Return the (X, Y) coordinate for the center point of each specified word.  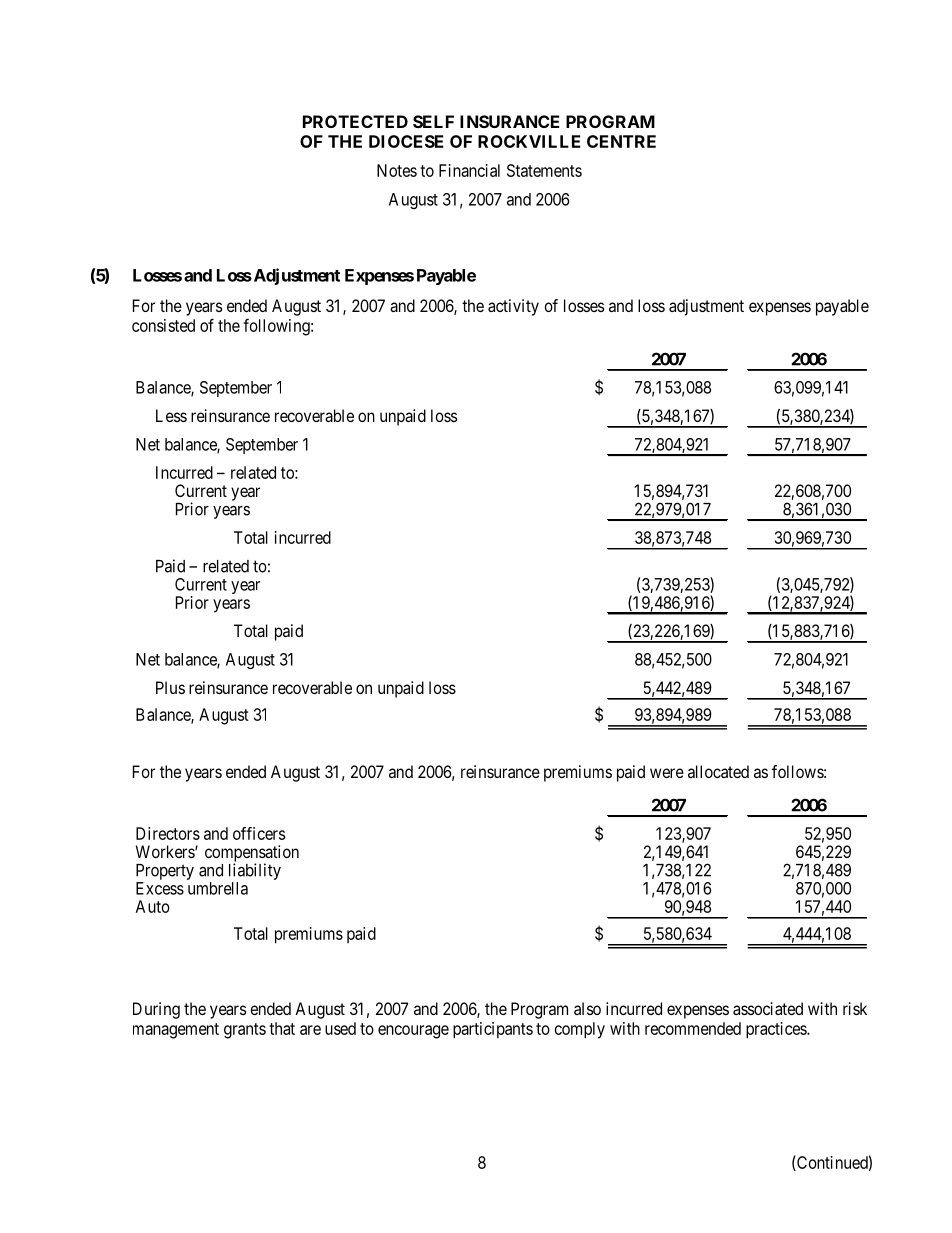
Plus (170, 687)
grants (245, 1031)
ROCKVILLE (529, 141)
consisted (163, 325)
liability (255, 871)
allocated (718, 771)
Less (171, 415)
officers (259, 833)
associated (768, 1008)
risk (855, 1008)
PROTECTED (355, 121)
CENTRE (621, 141)
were (667, 773)
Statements (544, 170)
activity (513, 307)
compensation (252, 854)
